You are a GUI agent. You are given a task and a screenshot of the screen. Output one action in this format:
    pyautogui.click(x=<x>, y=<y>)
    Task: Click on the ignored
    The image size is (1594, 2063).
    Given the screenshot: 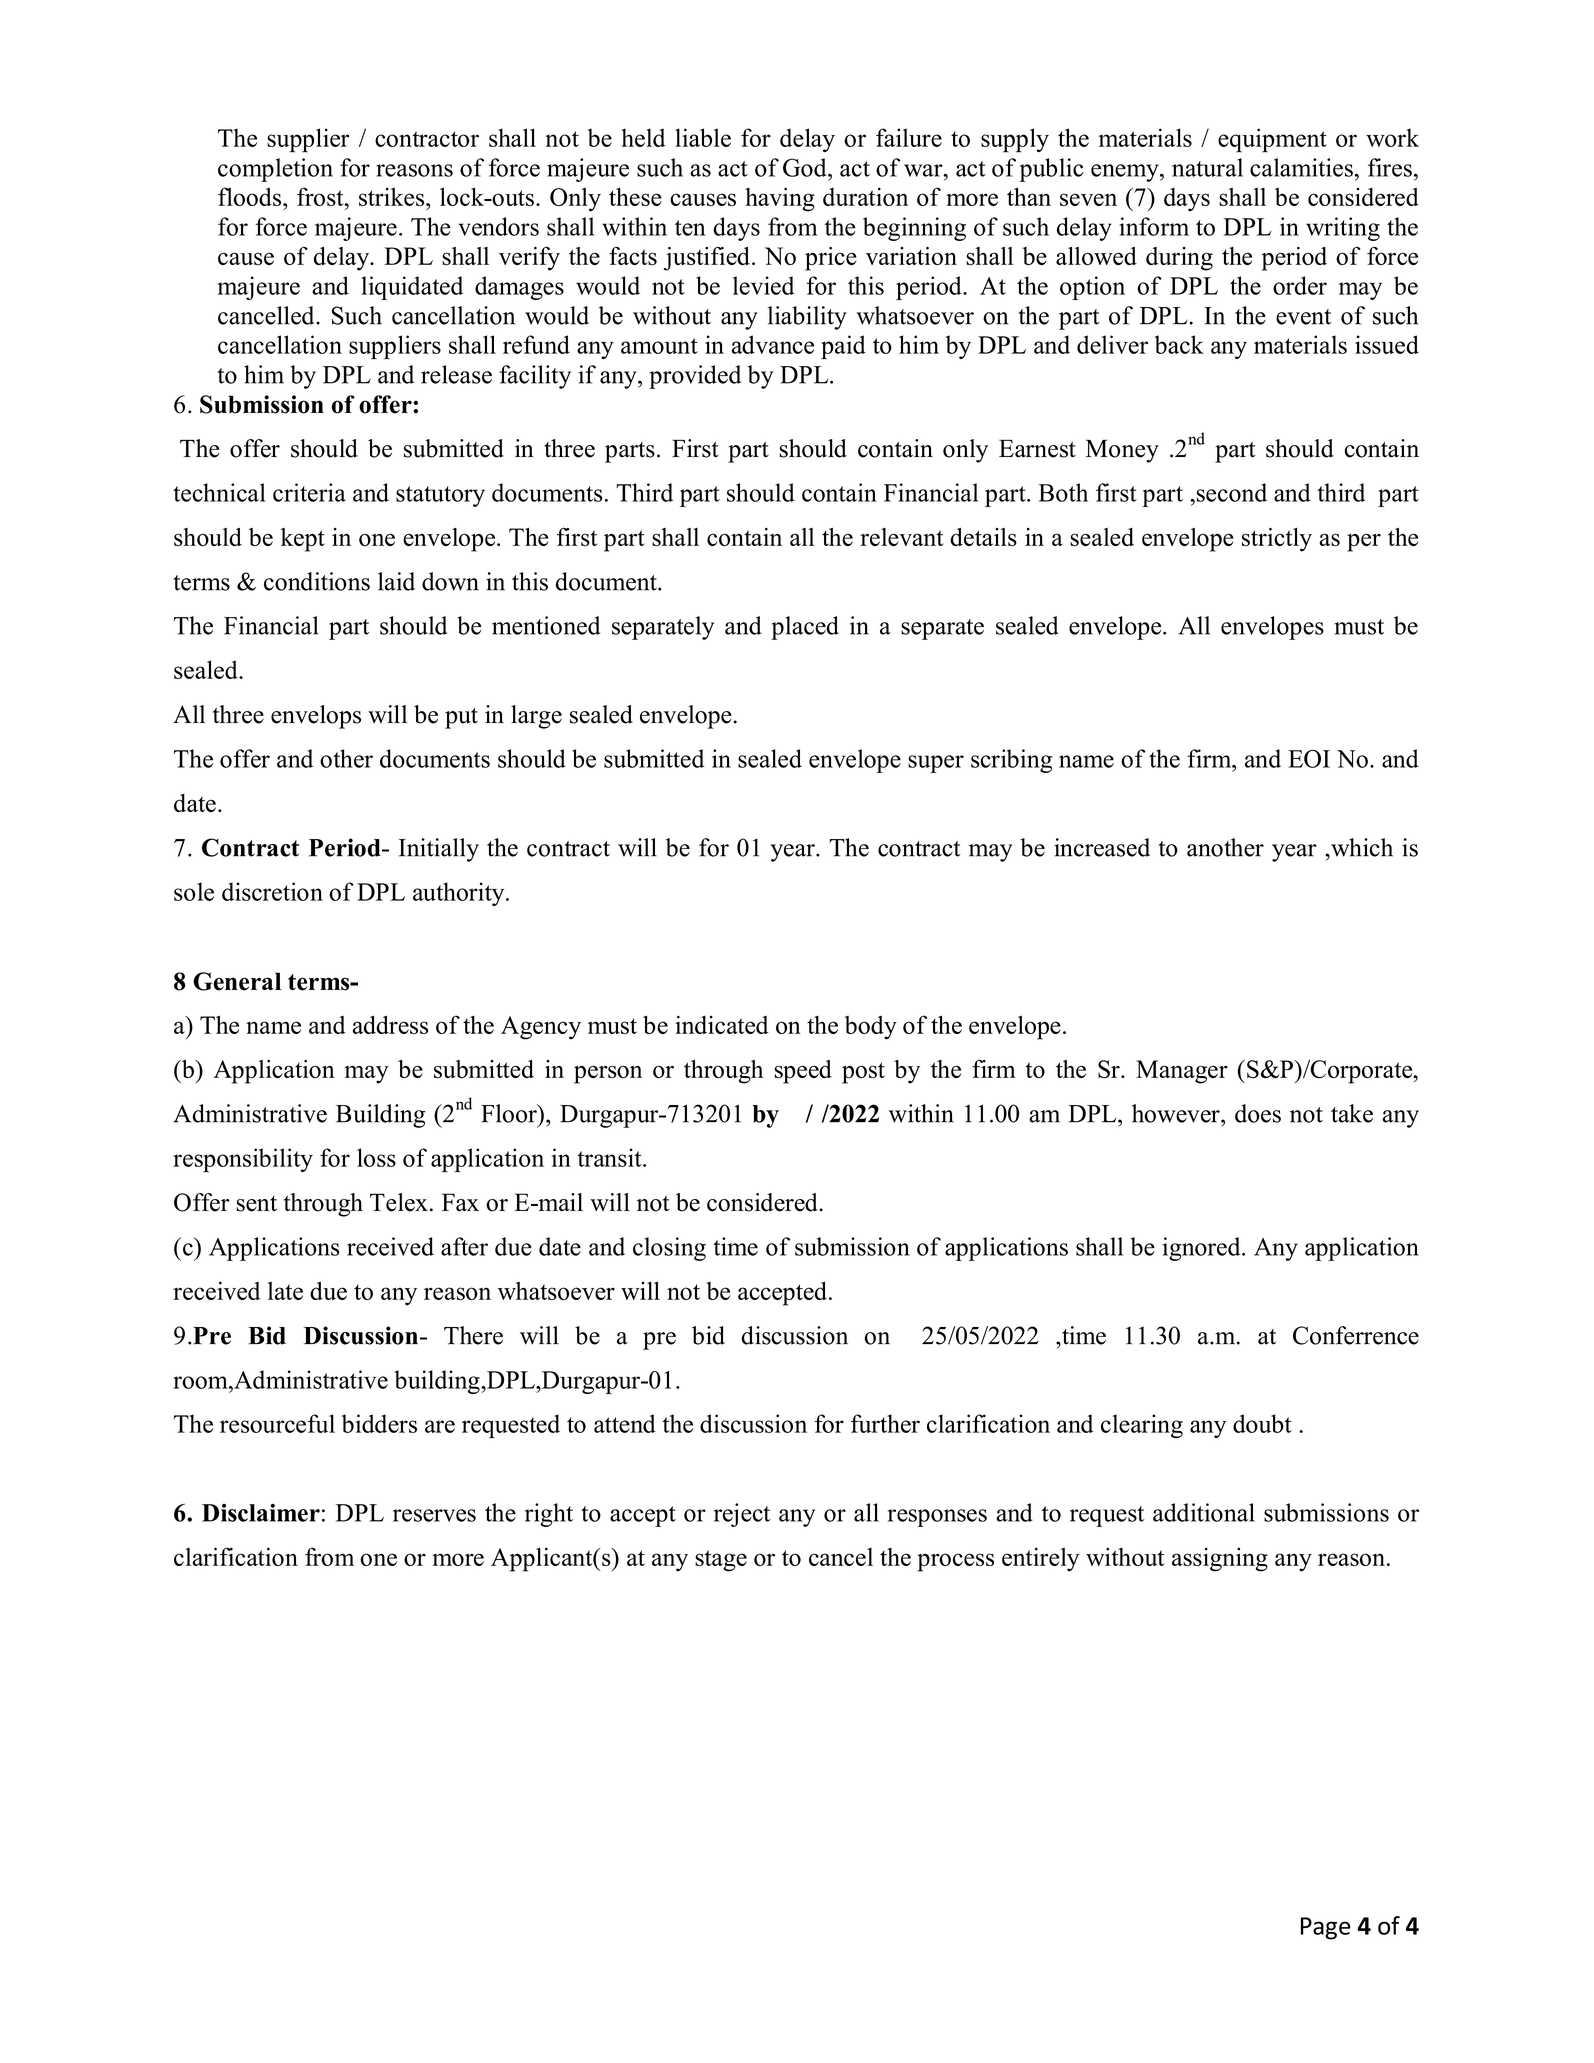 What is the action you would take?
    pyautogui.click(x=1203, y=1249)
